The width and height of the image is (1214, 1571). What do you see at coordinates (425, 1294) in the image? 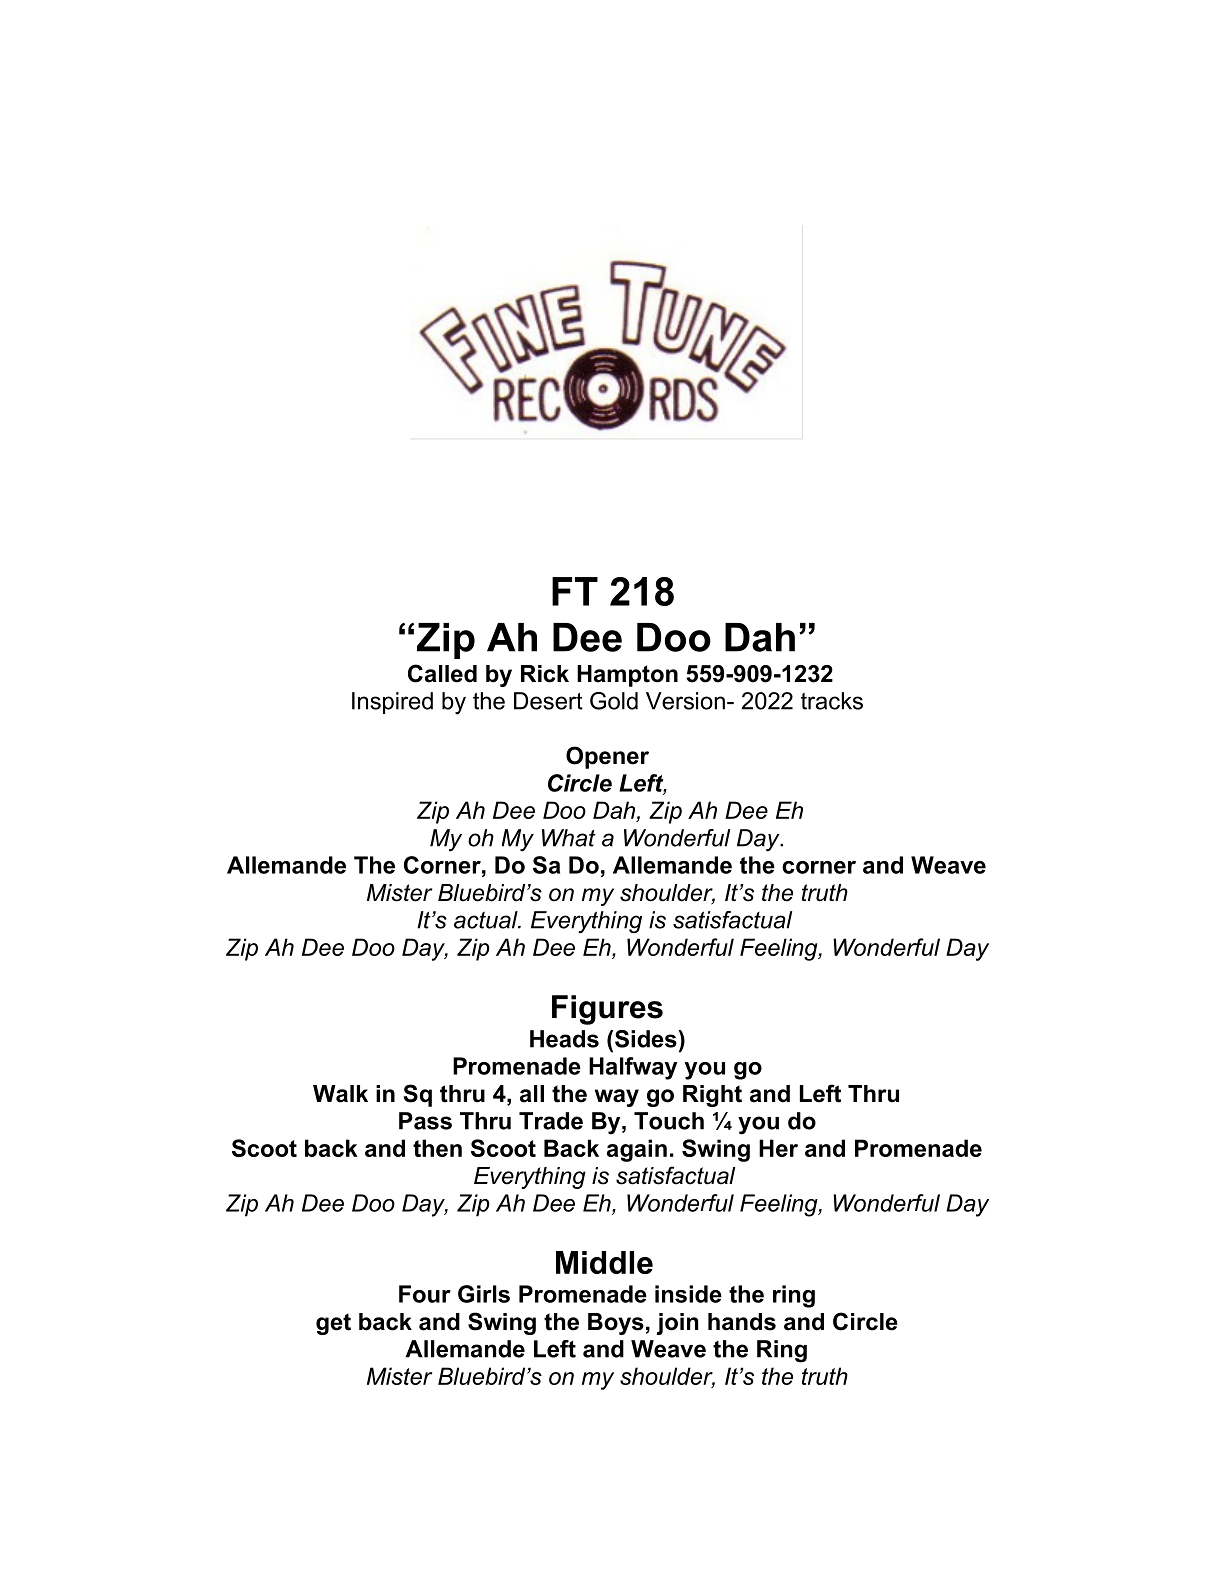
I see `Four` at bounding box center [425, 1294].
